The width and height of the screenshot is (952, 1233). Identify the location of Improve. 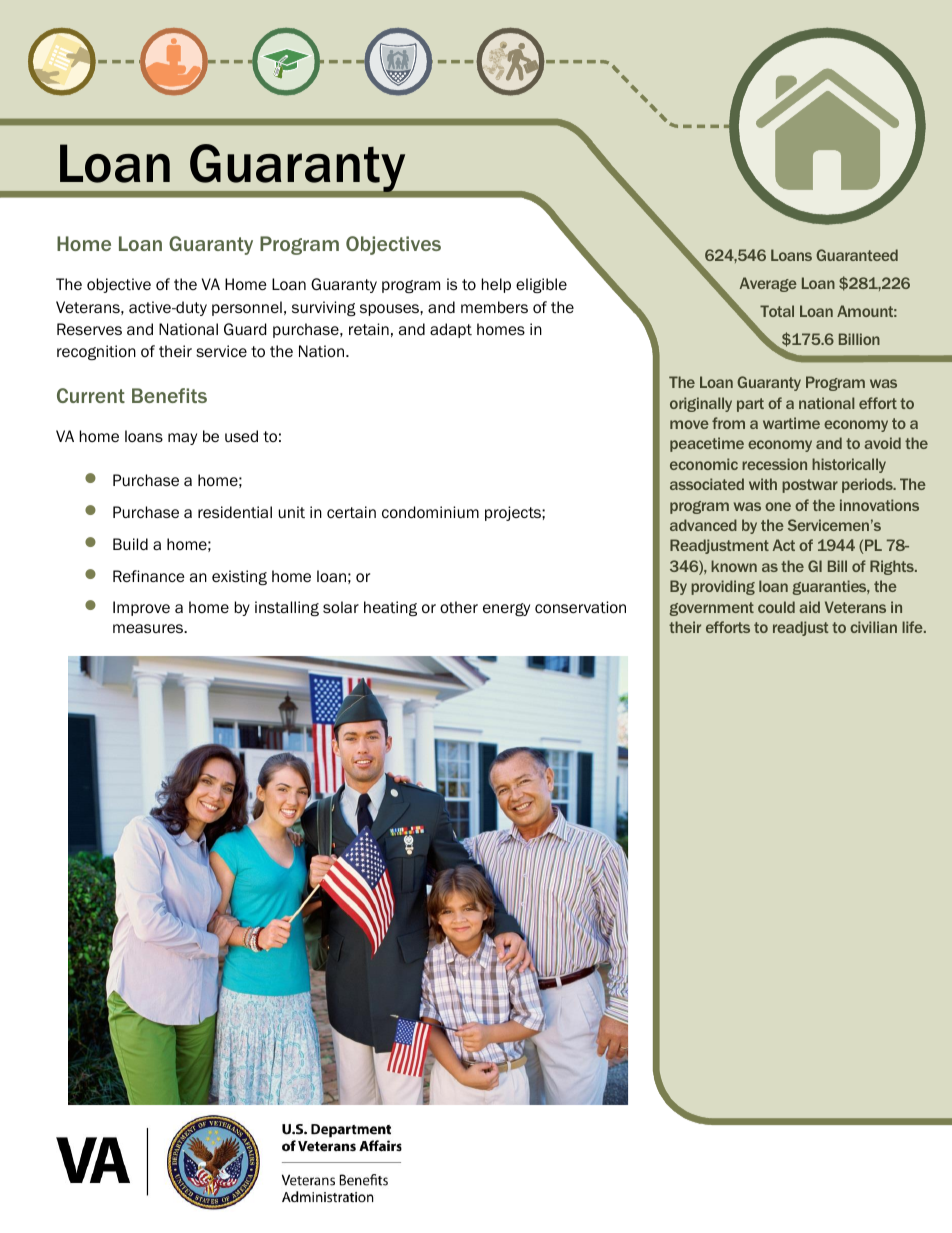
(141, 608).
